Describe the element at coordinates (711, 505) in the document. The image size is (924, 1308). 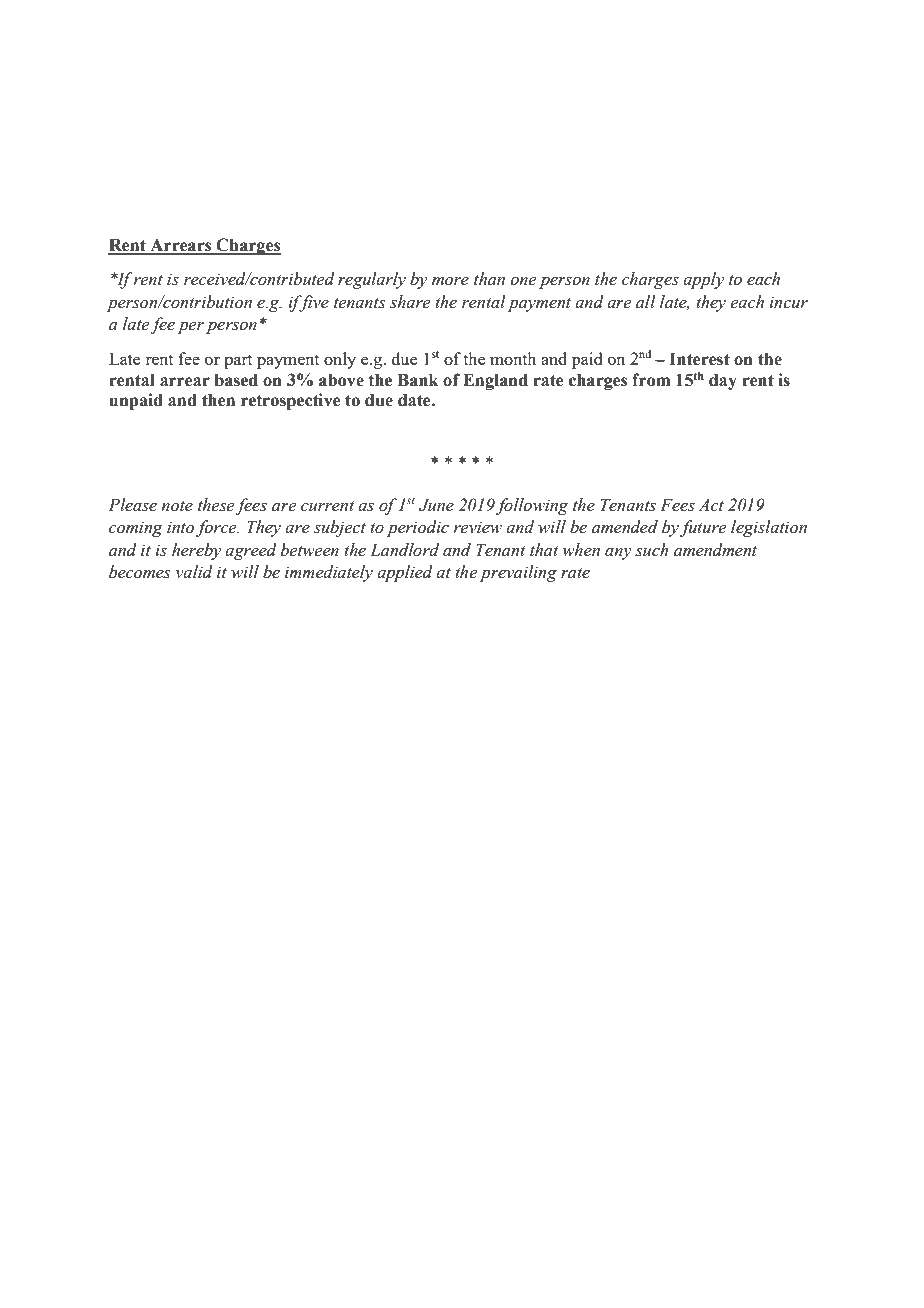
I see `Act` at that location.
